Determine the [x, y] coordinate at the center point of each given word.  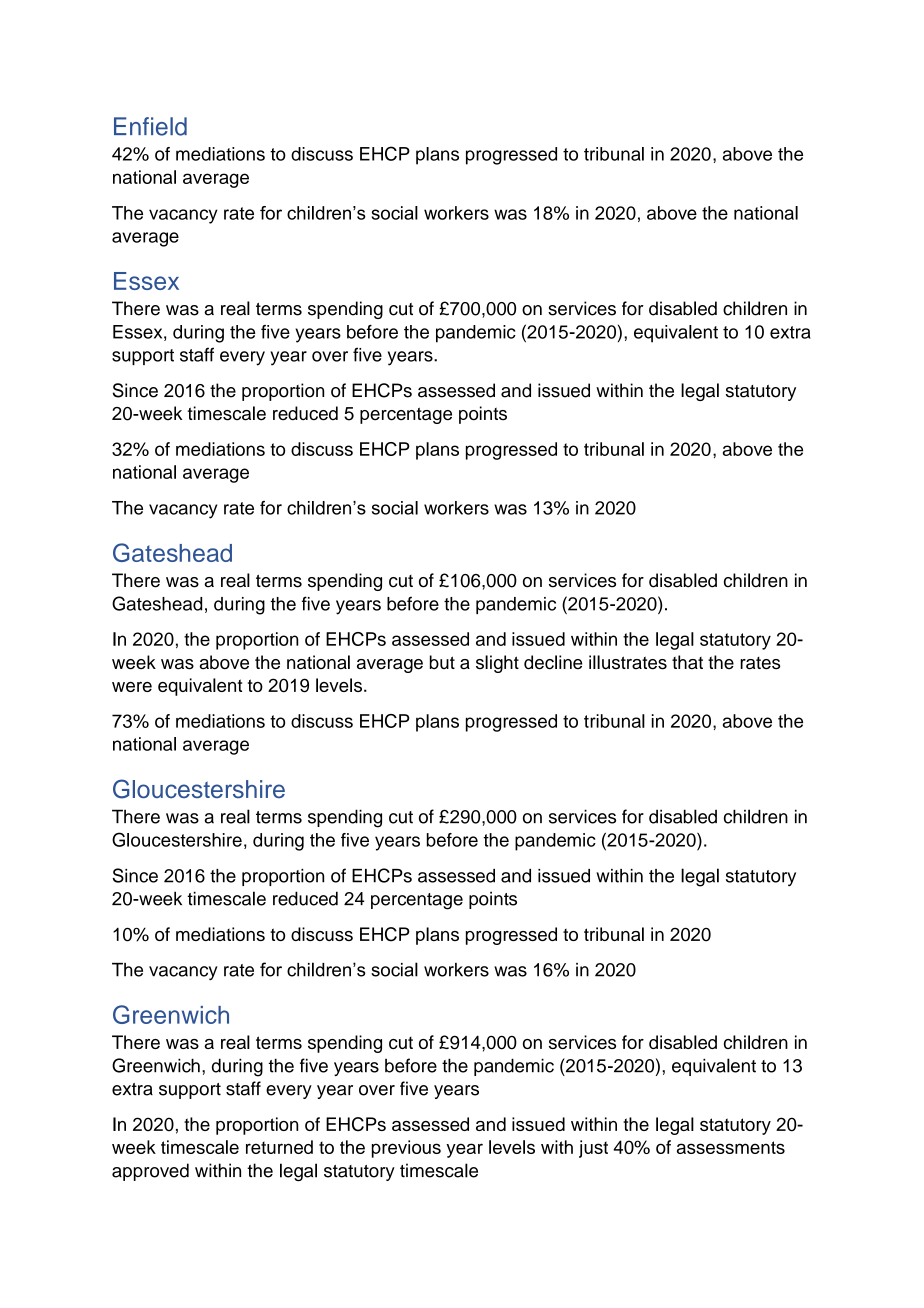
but [442, 662]
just [593, 1149]
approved [150, 1172]
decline [553, 662]
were [132, 687]
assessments [731, 1147]
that [687, 662]
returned [279, 1147]
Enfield [150, 126]
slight [497, 664]
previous [406, 1149]
